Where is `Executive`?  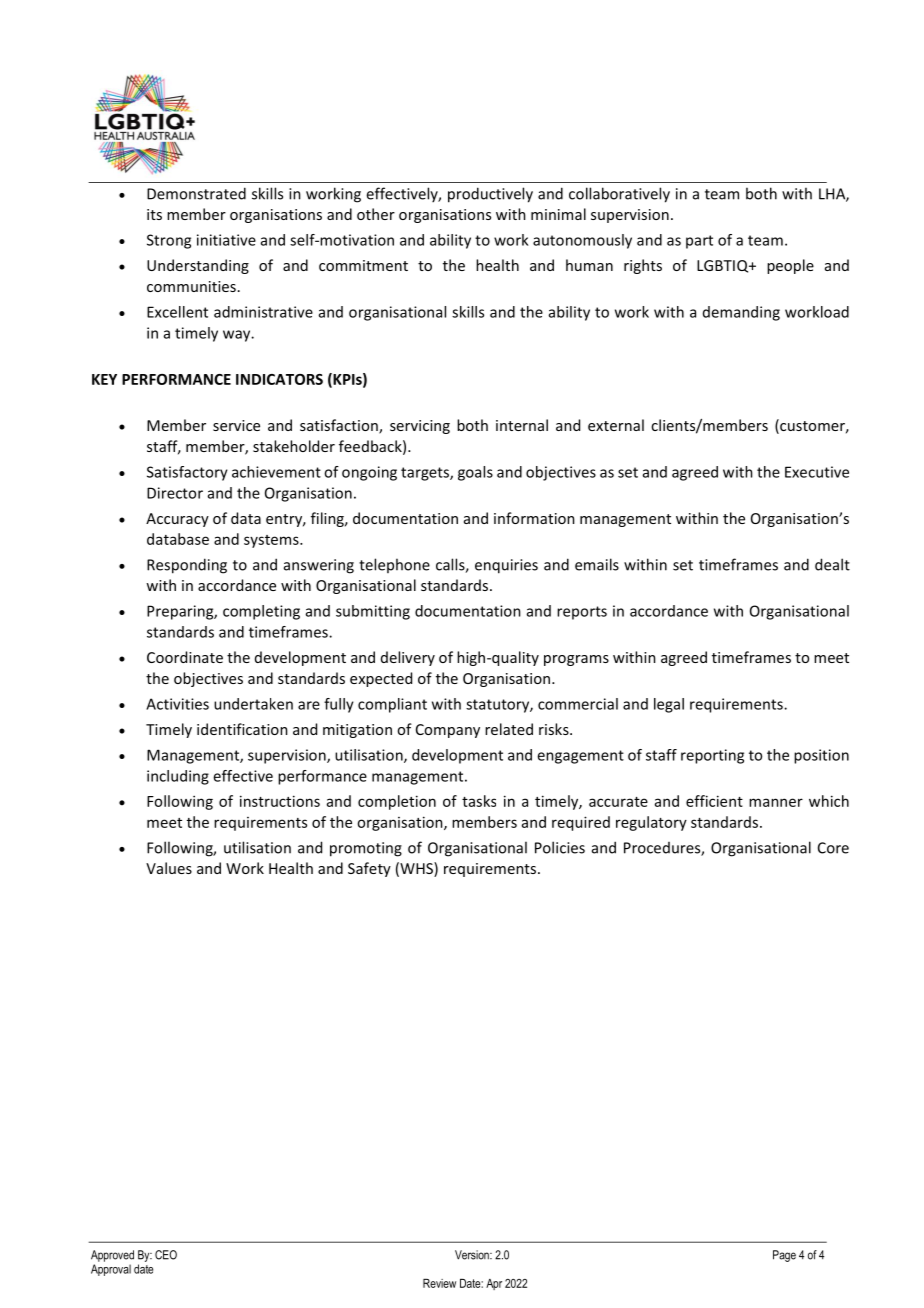
Executive is located at coordinates (817, 472).
